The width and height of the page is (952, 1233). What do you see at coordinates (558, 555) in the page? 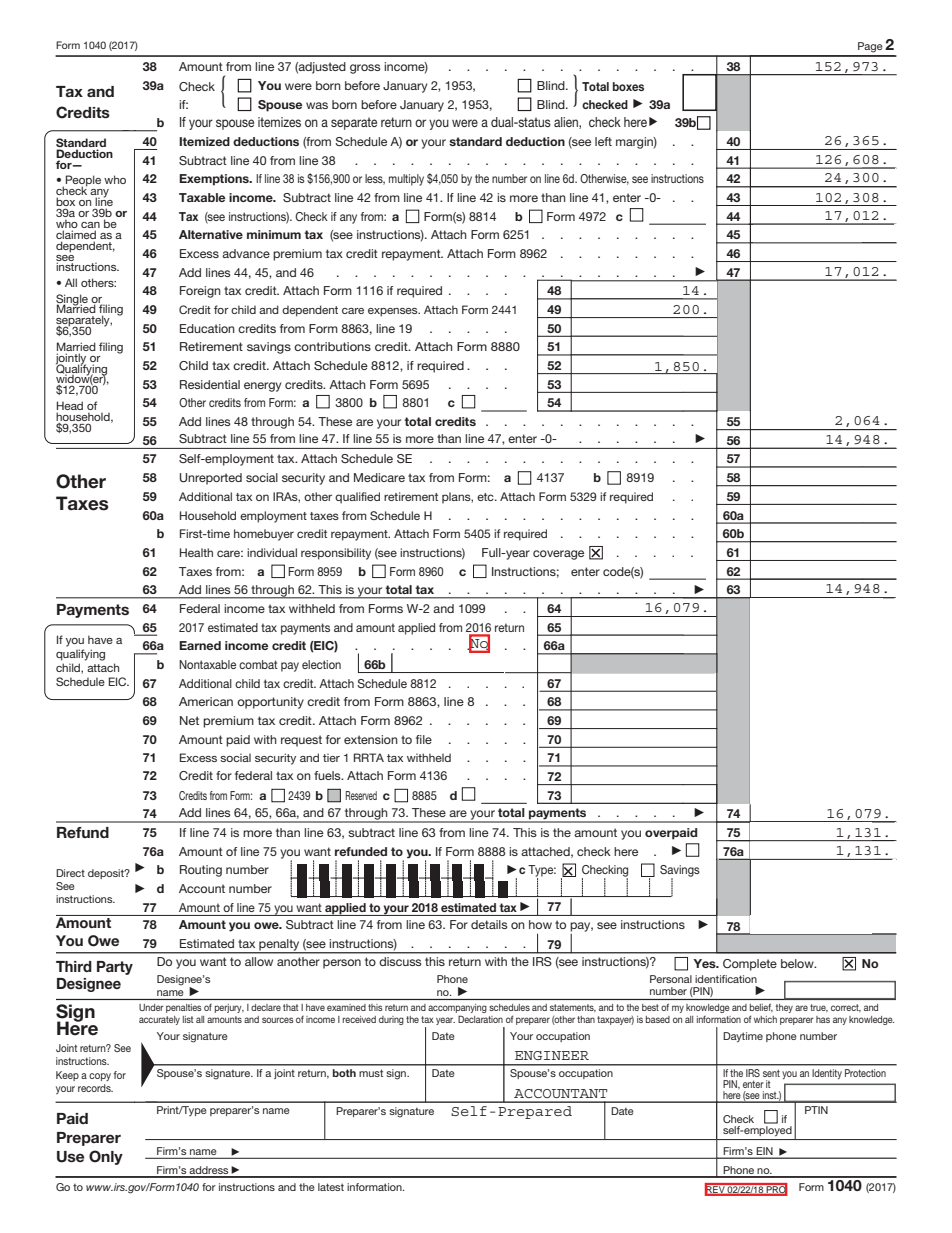
I see `coverage` at bounding box center [558, 555].
